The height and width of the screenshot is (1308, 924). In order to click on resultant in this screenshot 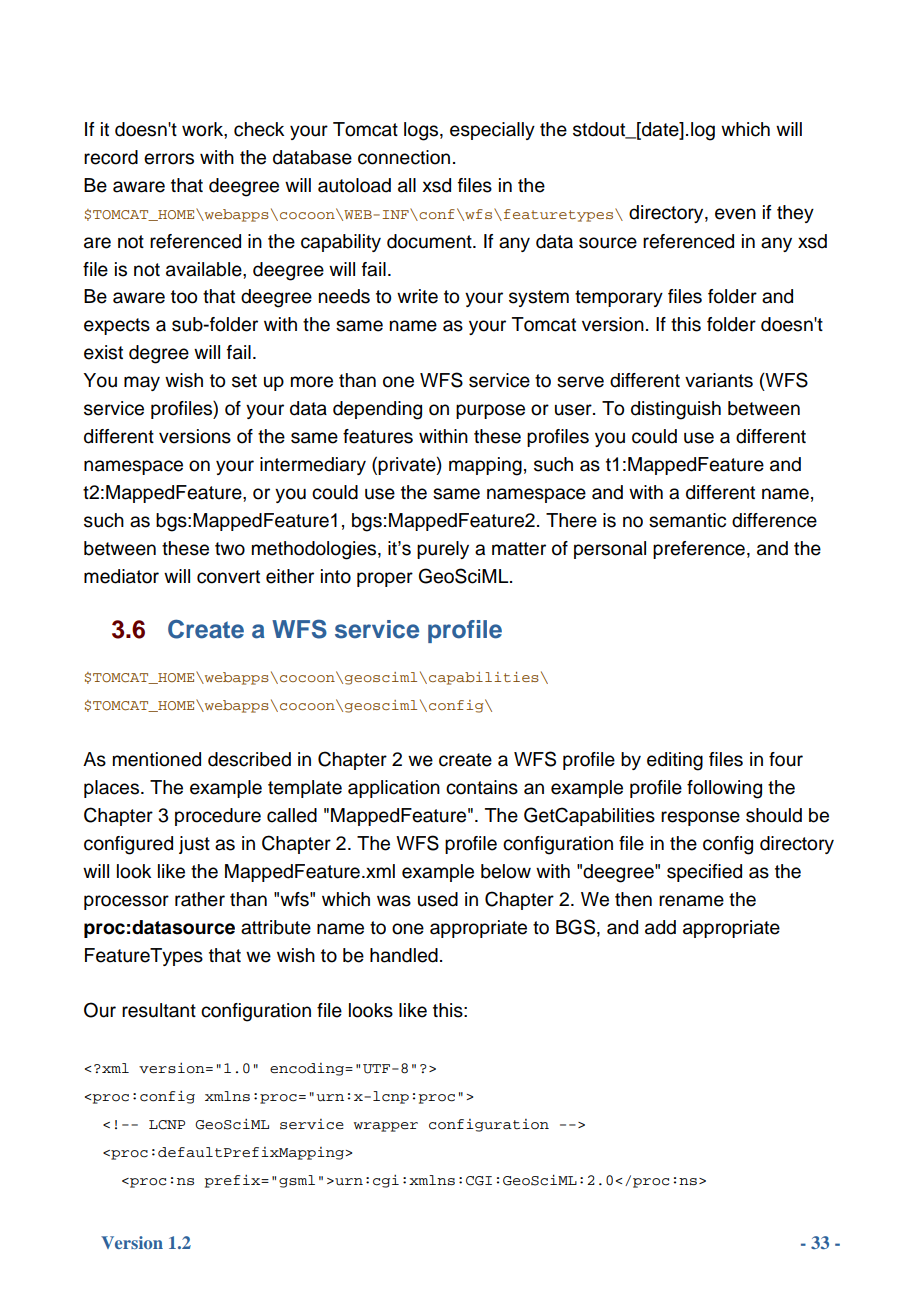, I will do `click(159, 1010)`.
